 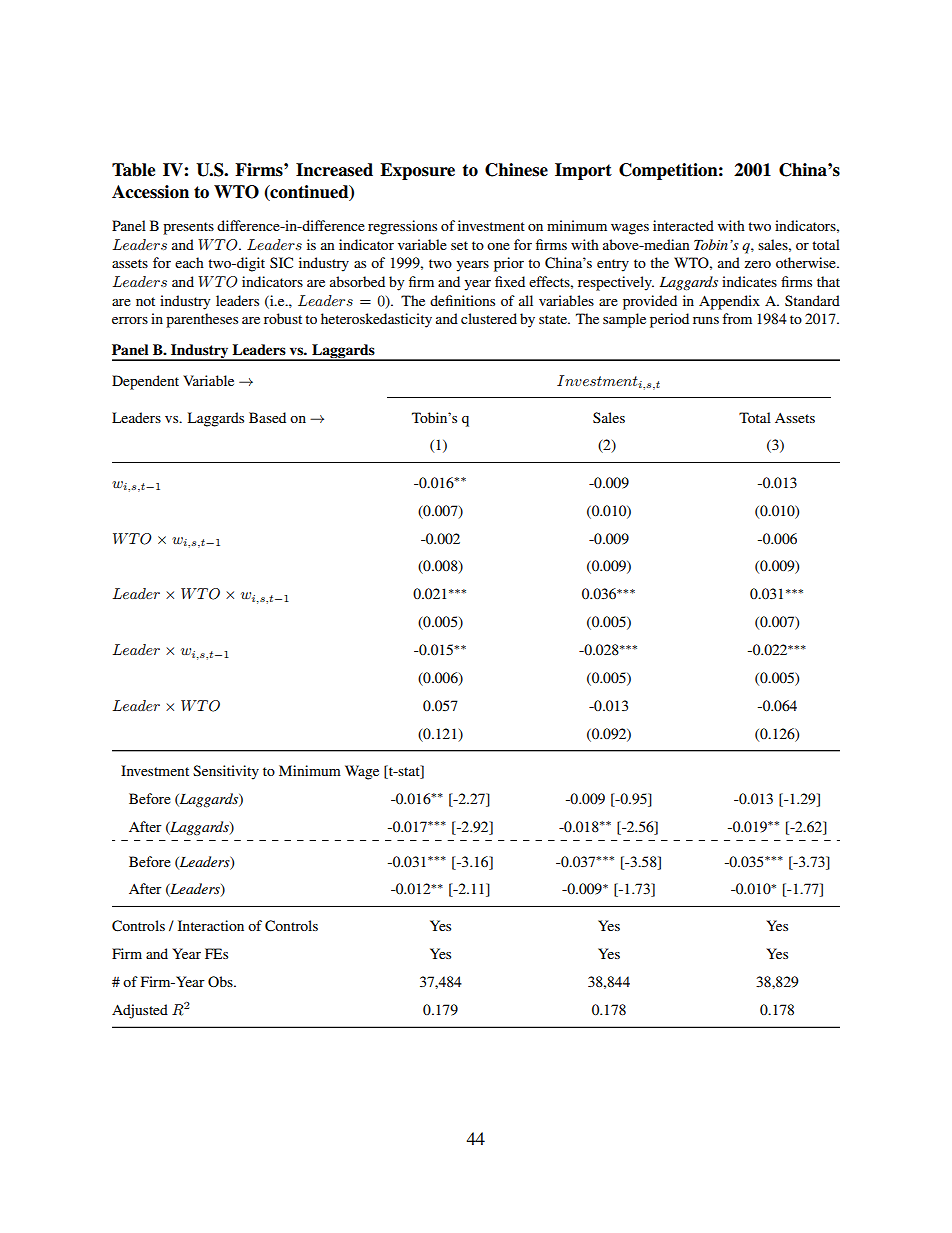 I want to click on from, so click(x=737, y=318).
